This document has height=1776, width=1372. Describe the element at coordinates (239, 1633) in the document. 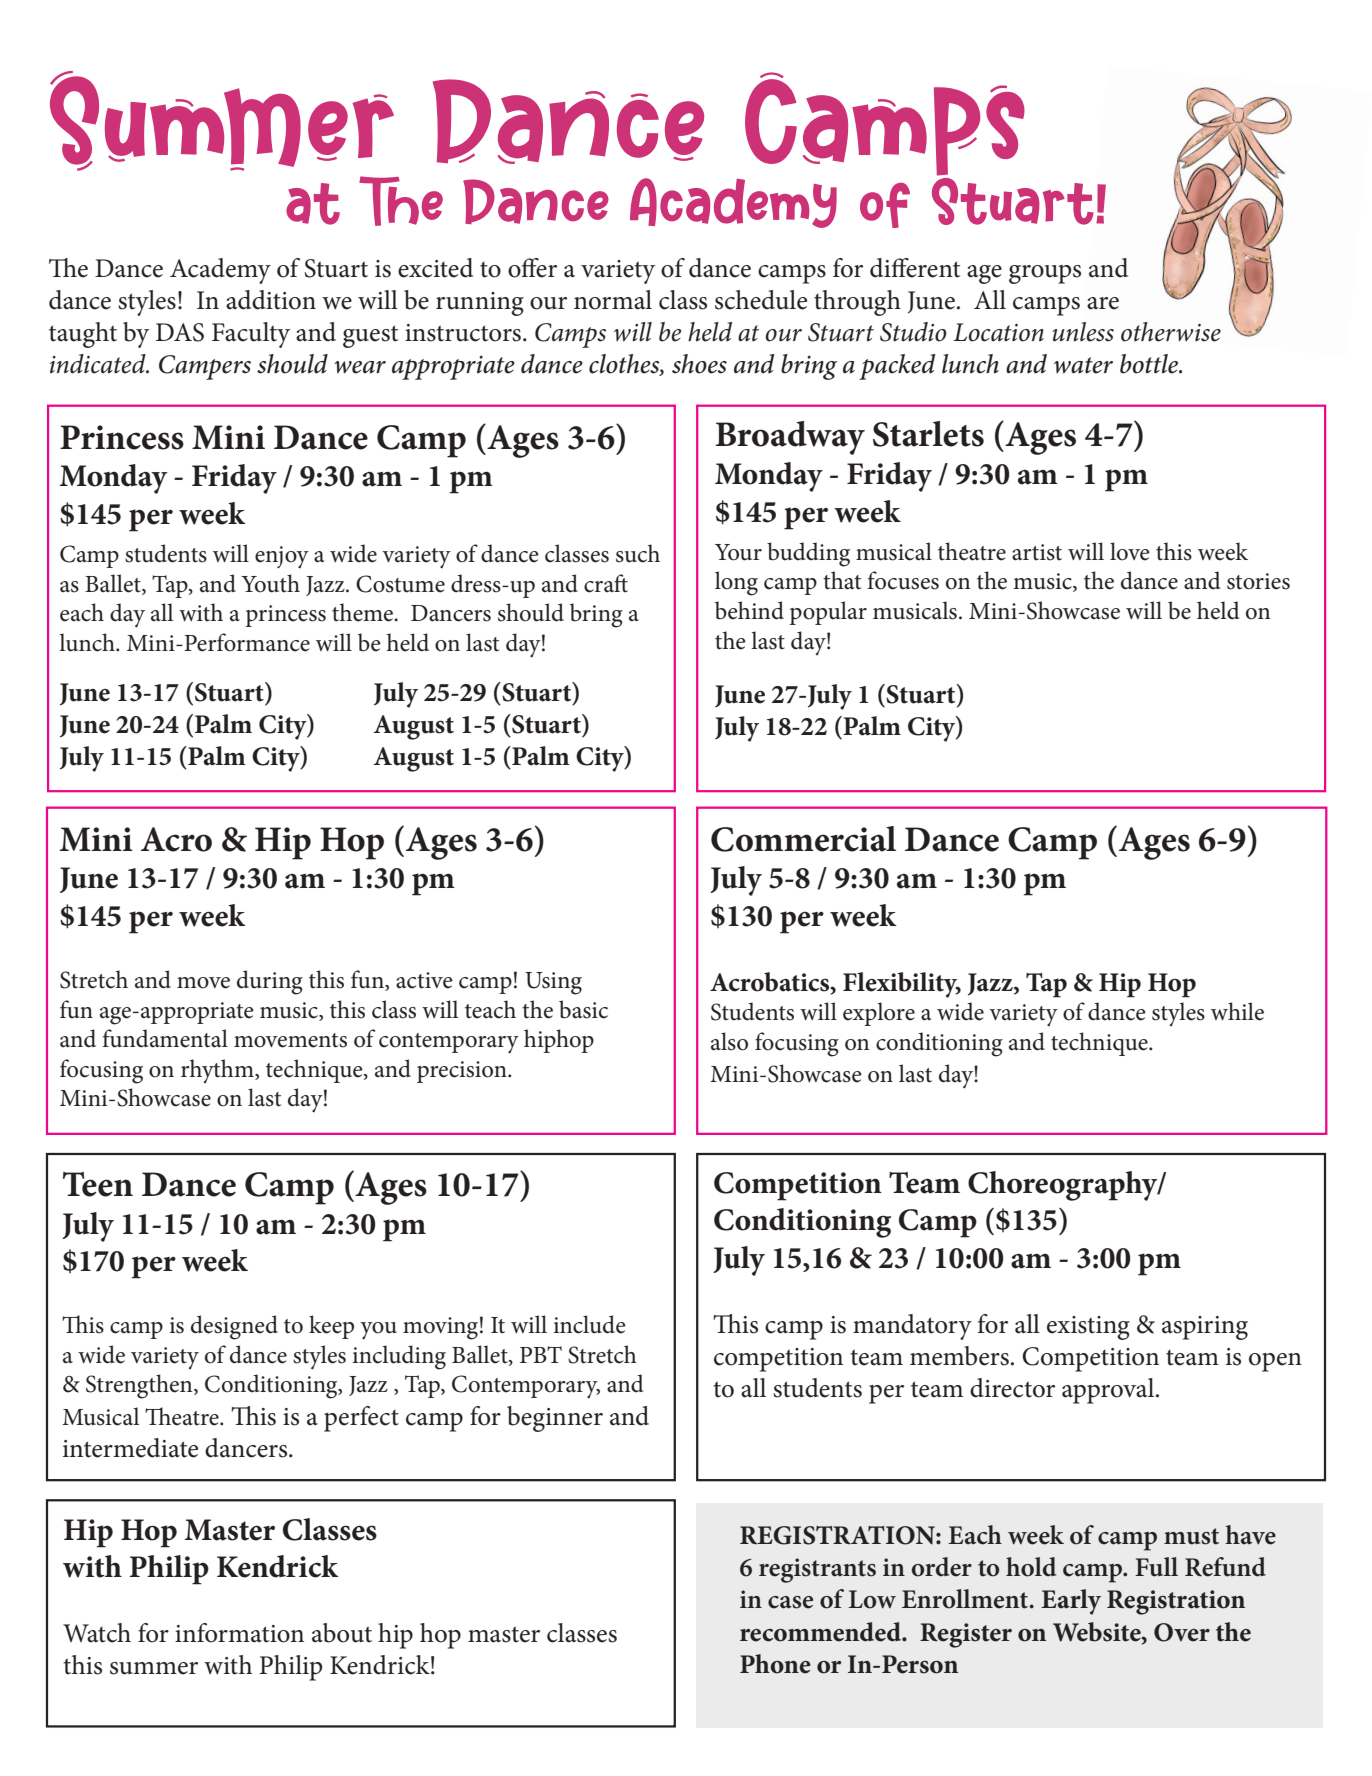

I see `information` at that location.
